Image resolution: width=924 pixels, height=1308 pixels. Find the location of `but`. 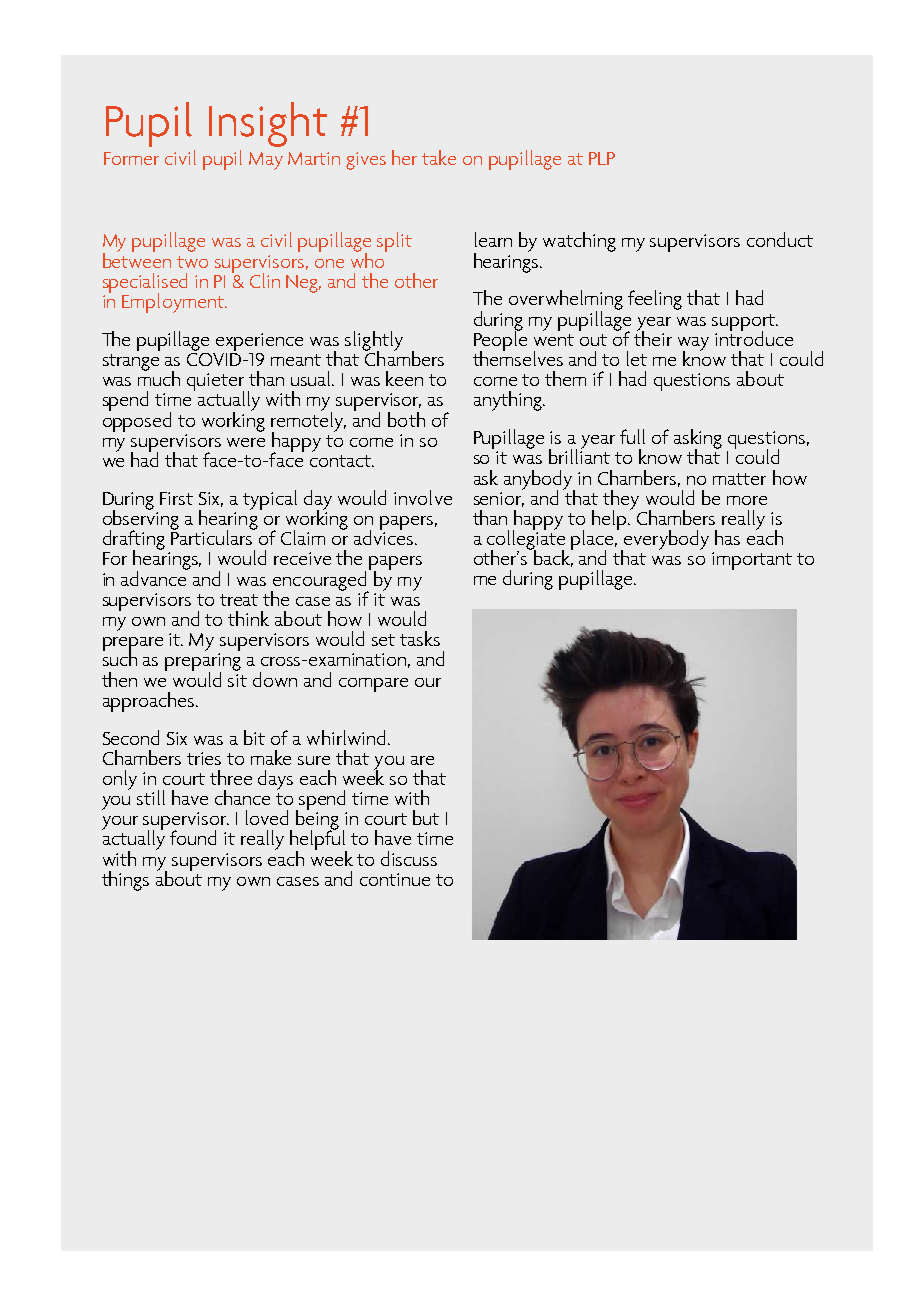

but is located at coordinates (426, 817).
